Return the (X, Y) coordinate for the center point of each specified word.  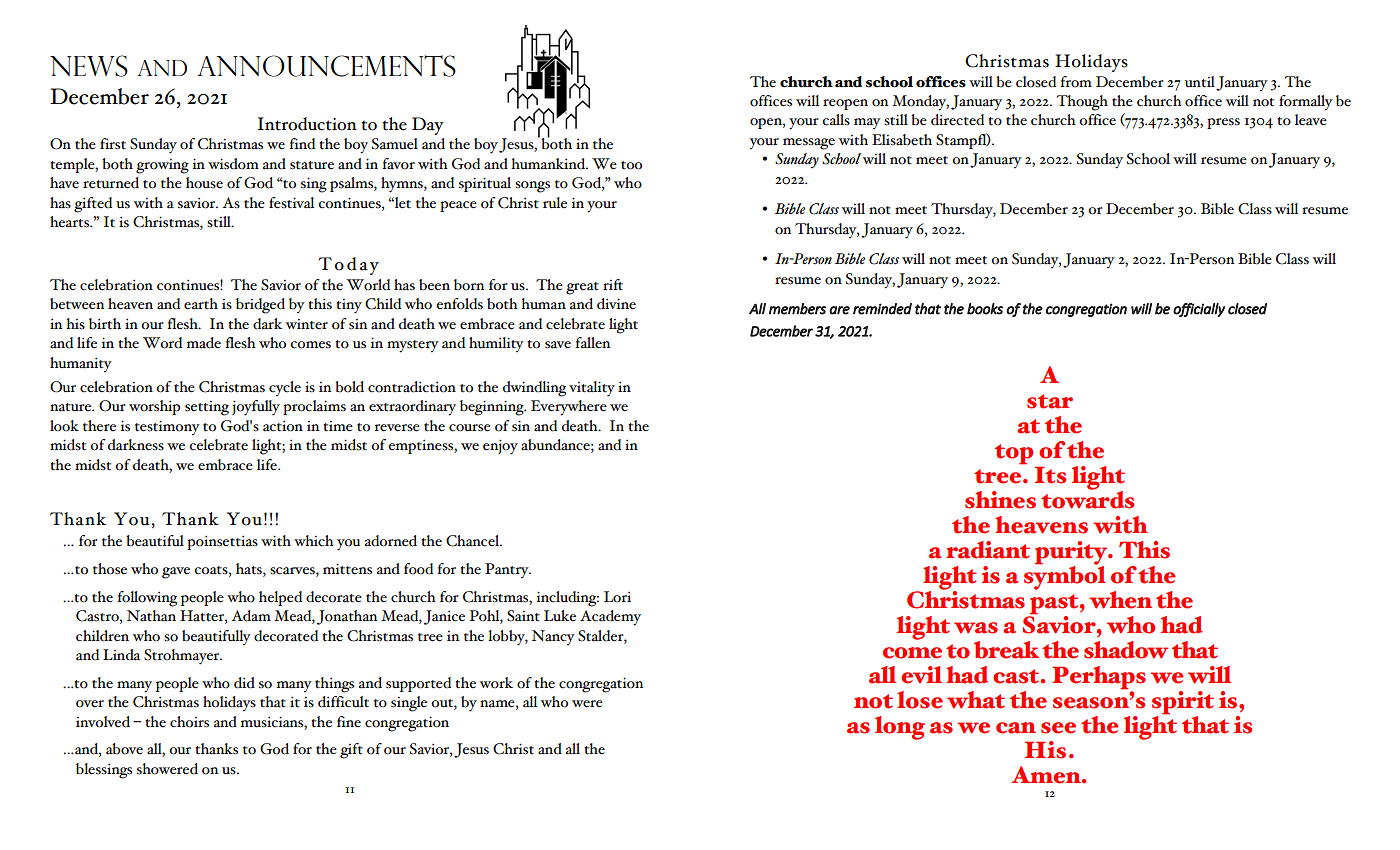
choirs (189, 722)
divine (616, 304)
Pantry (508, 571)
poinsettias (222, 543)
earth (201, 304)
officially (1199, 310)
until (1200, 82)
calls (836, 120)
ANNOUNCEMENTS (327, 66)
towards (1087, 498)
